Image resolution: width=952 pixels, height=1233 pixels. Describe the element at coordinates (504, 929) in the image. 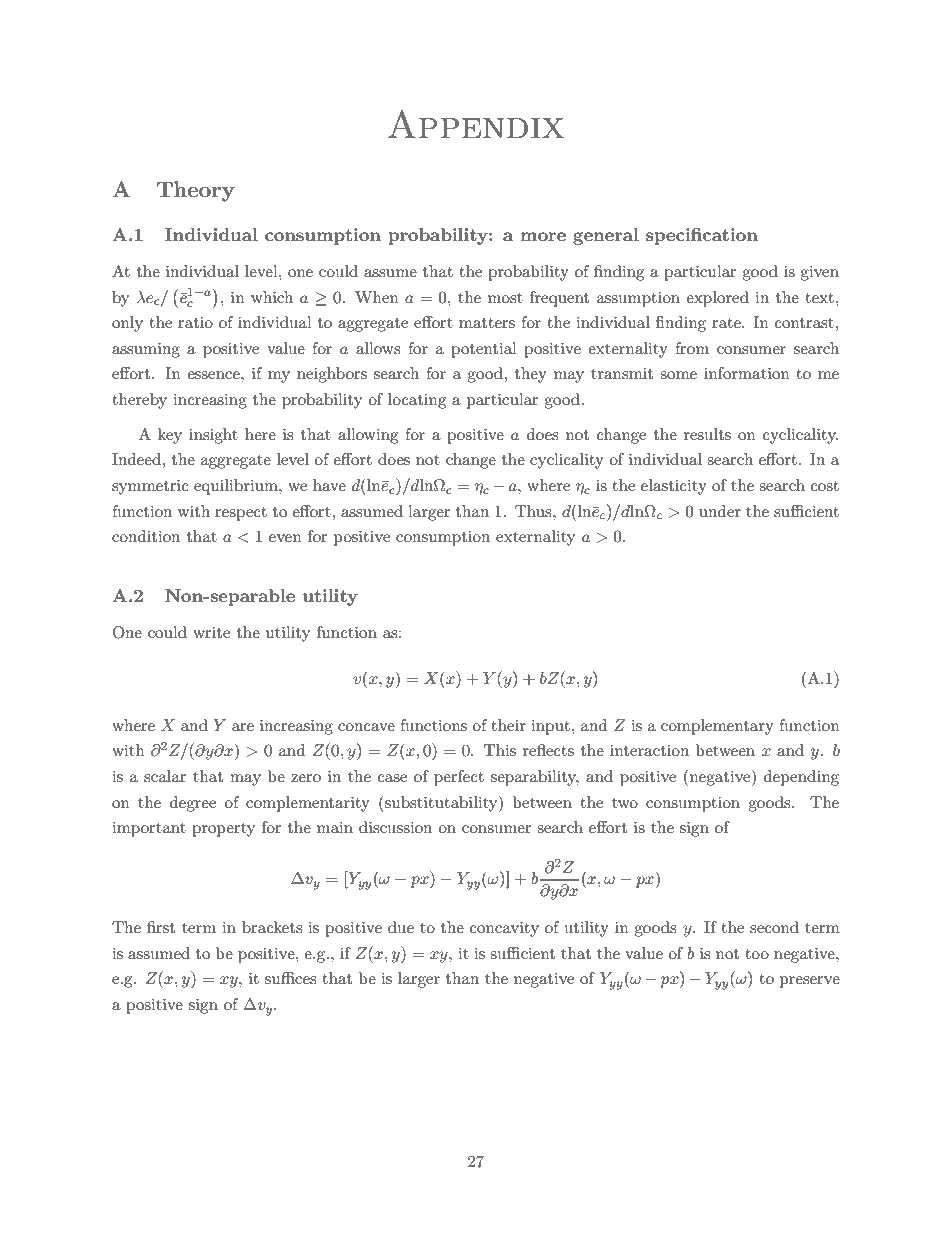

I see `concavity` at that location.
